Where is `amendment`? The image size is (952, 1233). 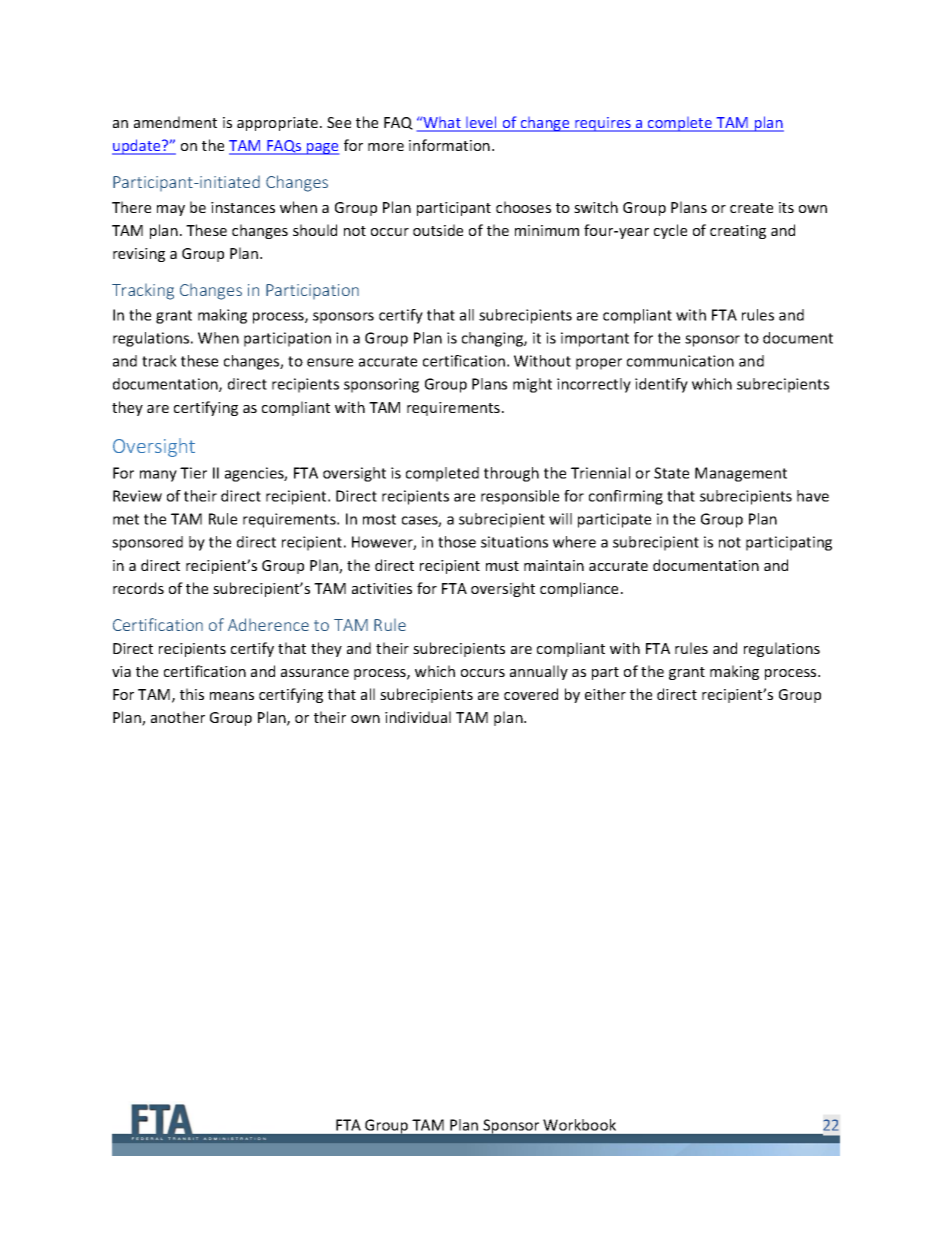
amendment is located at coordinates (175, 122).
